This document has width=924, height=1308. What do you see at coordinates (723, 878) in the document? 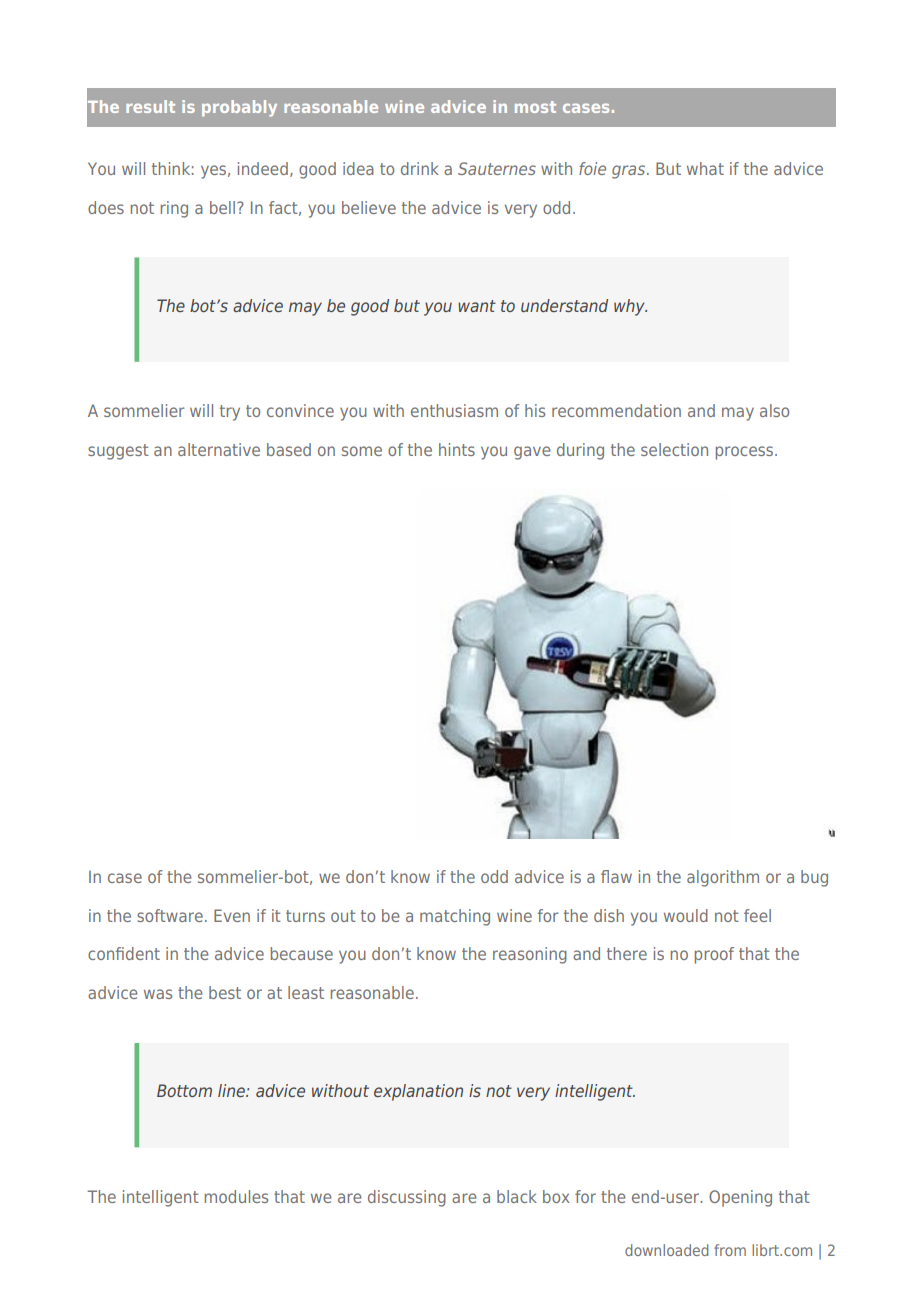
I see `algorithm` at bounding box center [723, 878].
